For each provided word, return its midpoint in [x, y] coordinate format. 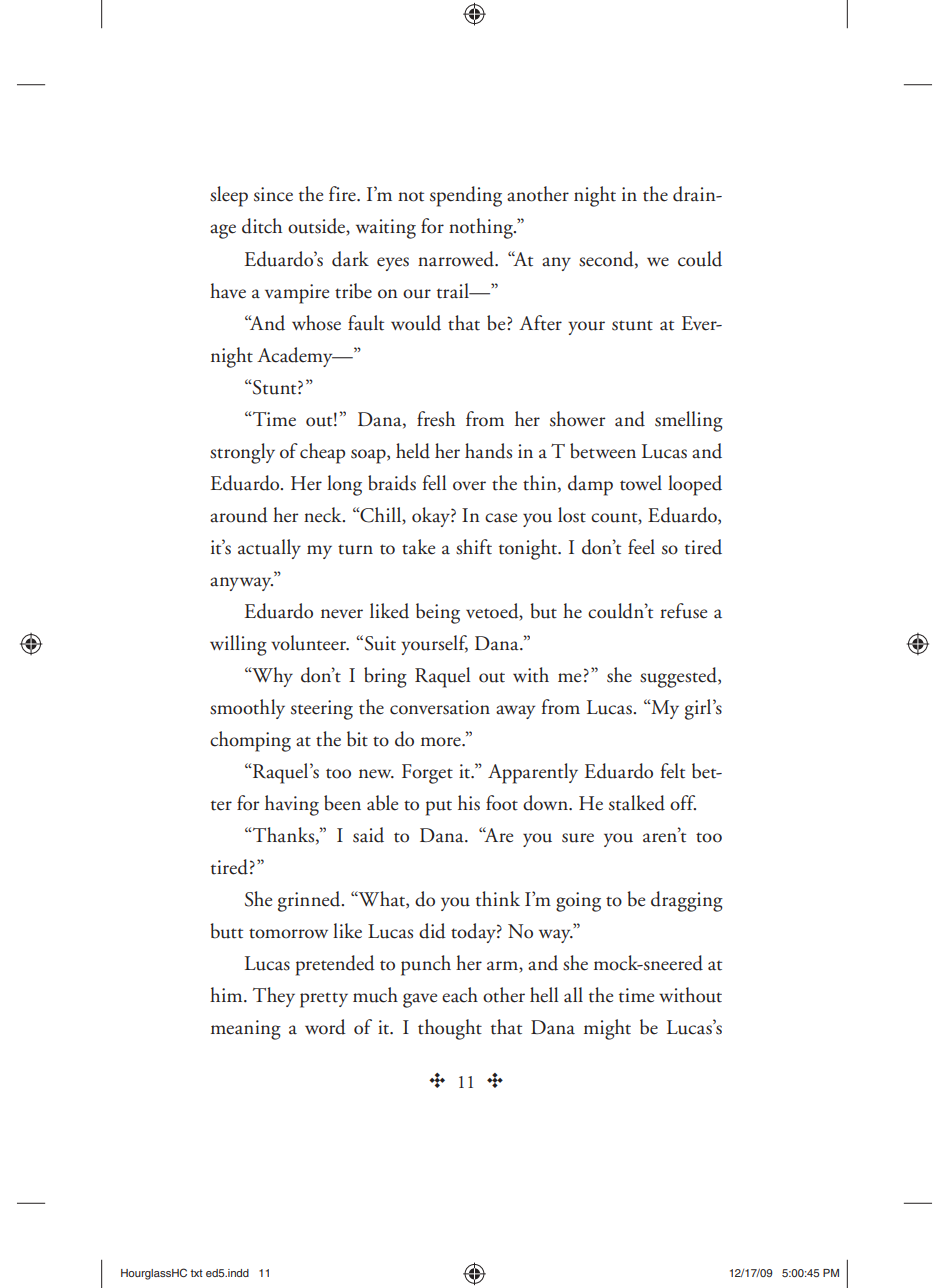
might [607, 1029]
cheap [322, 453]
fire [343, 194]
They [274, 997]
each [460, 995]
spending [466, 196]
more [442, 742]
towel [641, 483]
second [607, 259]
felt [673, 771]
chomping [250, 741]
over [469, 486]
